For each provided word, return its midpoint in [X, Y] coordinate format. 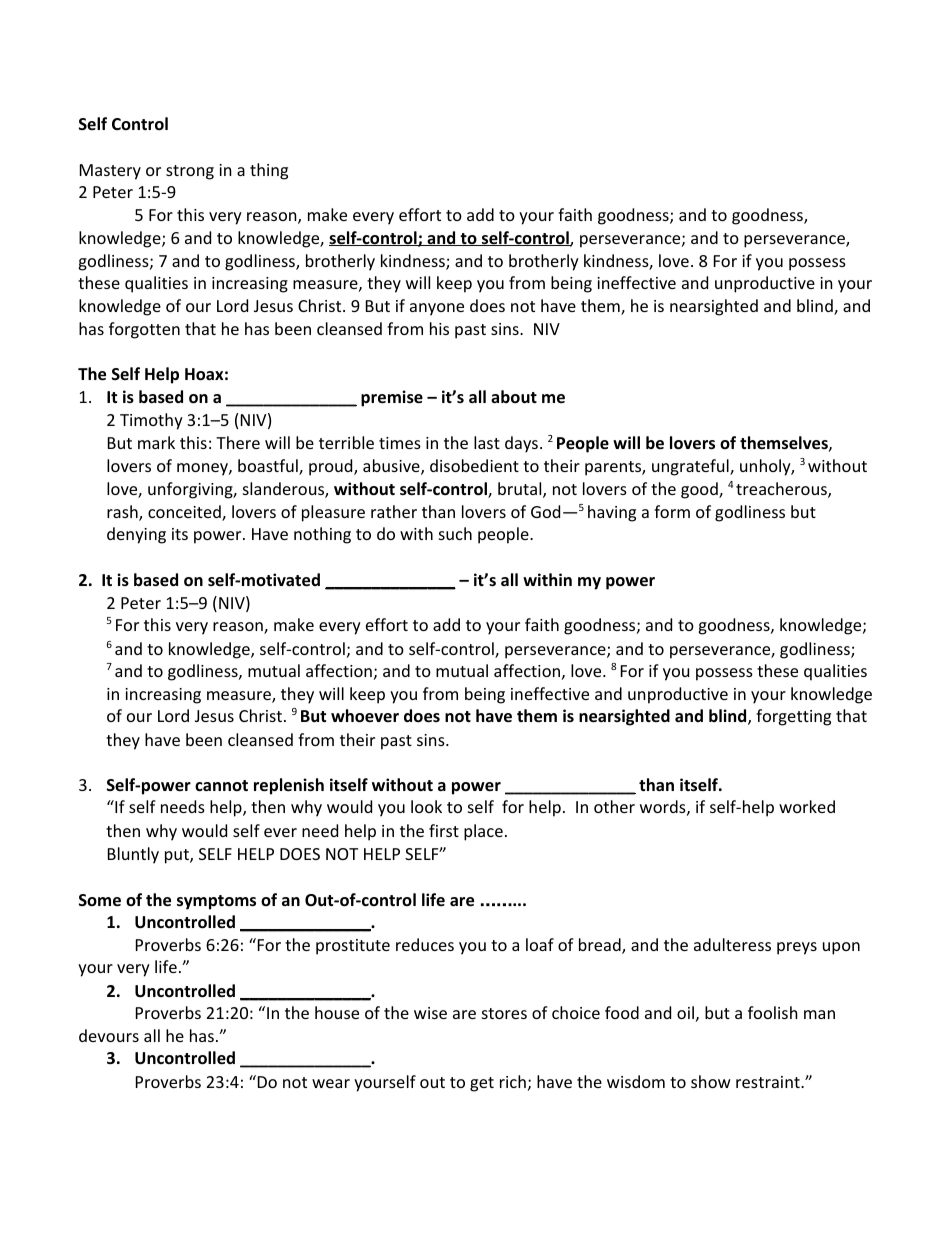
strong [190, 172]
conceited [185, 513]
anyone [437, 309]
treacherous [782, 490]
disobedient [474, 465]
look [426, 806]
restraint [768, 1082]
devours [109, 1035]
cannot [221, 785]
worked [807, 806]
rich [513, 1081]
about [514, 397]
